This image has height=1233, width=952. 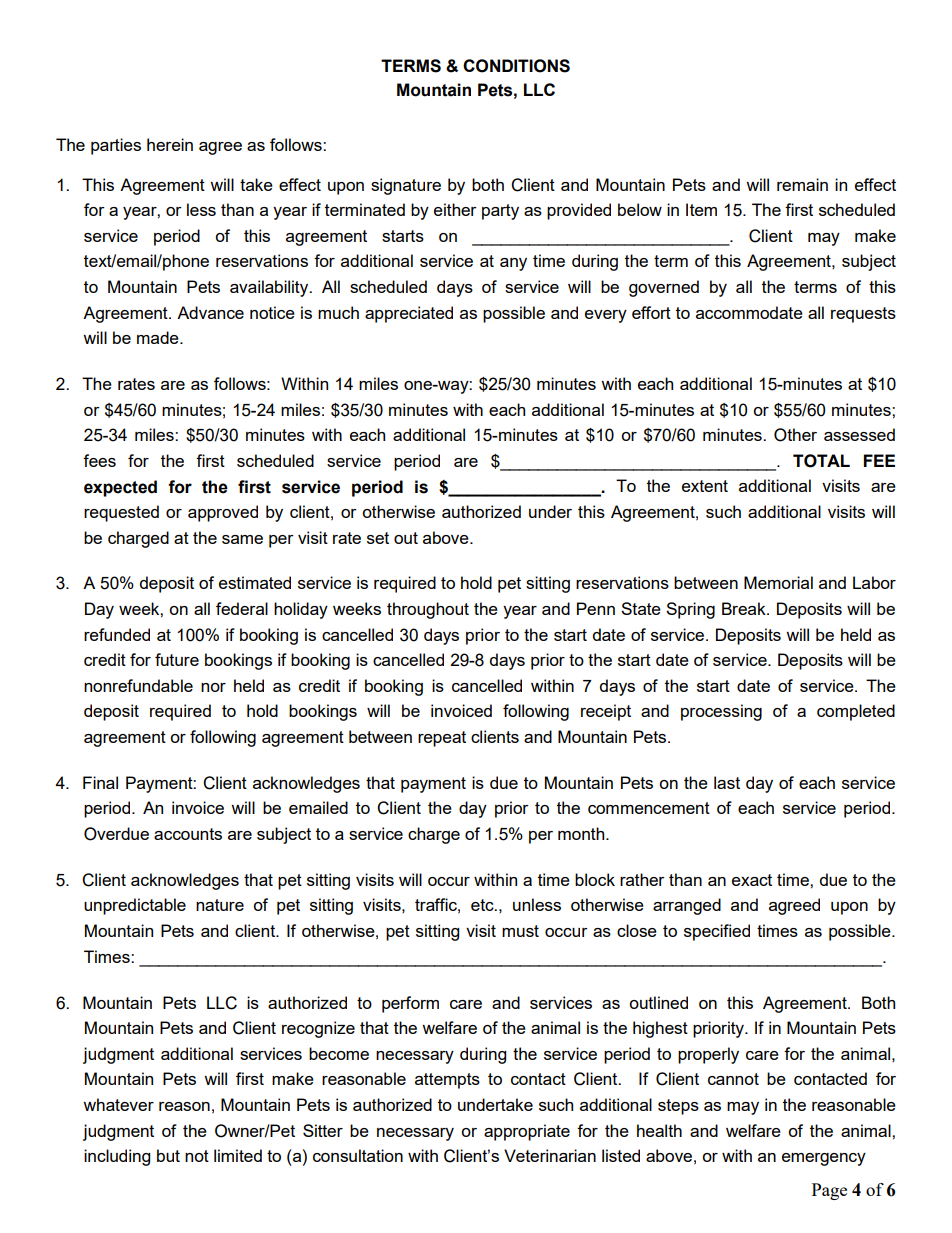 What do you see at coordinates (527, 1132) in the image?
I see `appropriate` at bounding box center [527, 1132].
